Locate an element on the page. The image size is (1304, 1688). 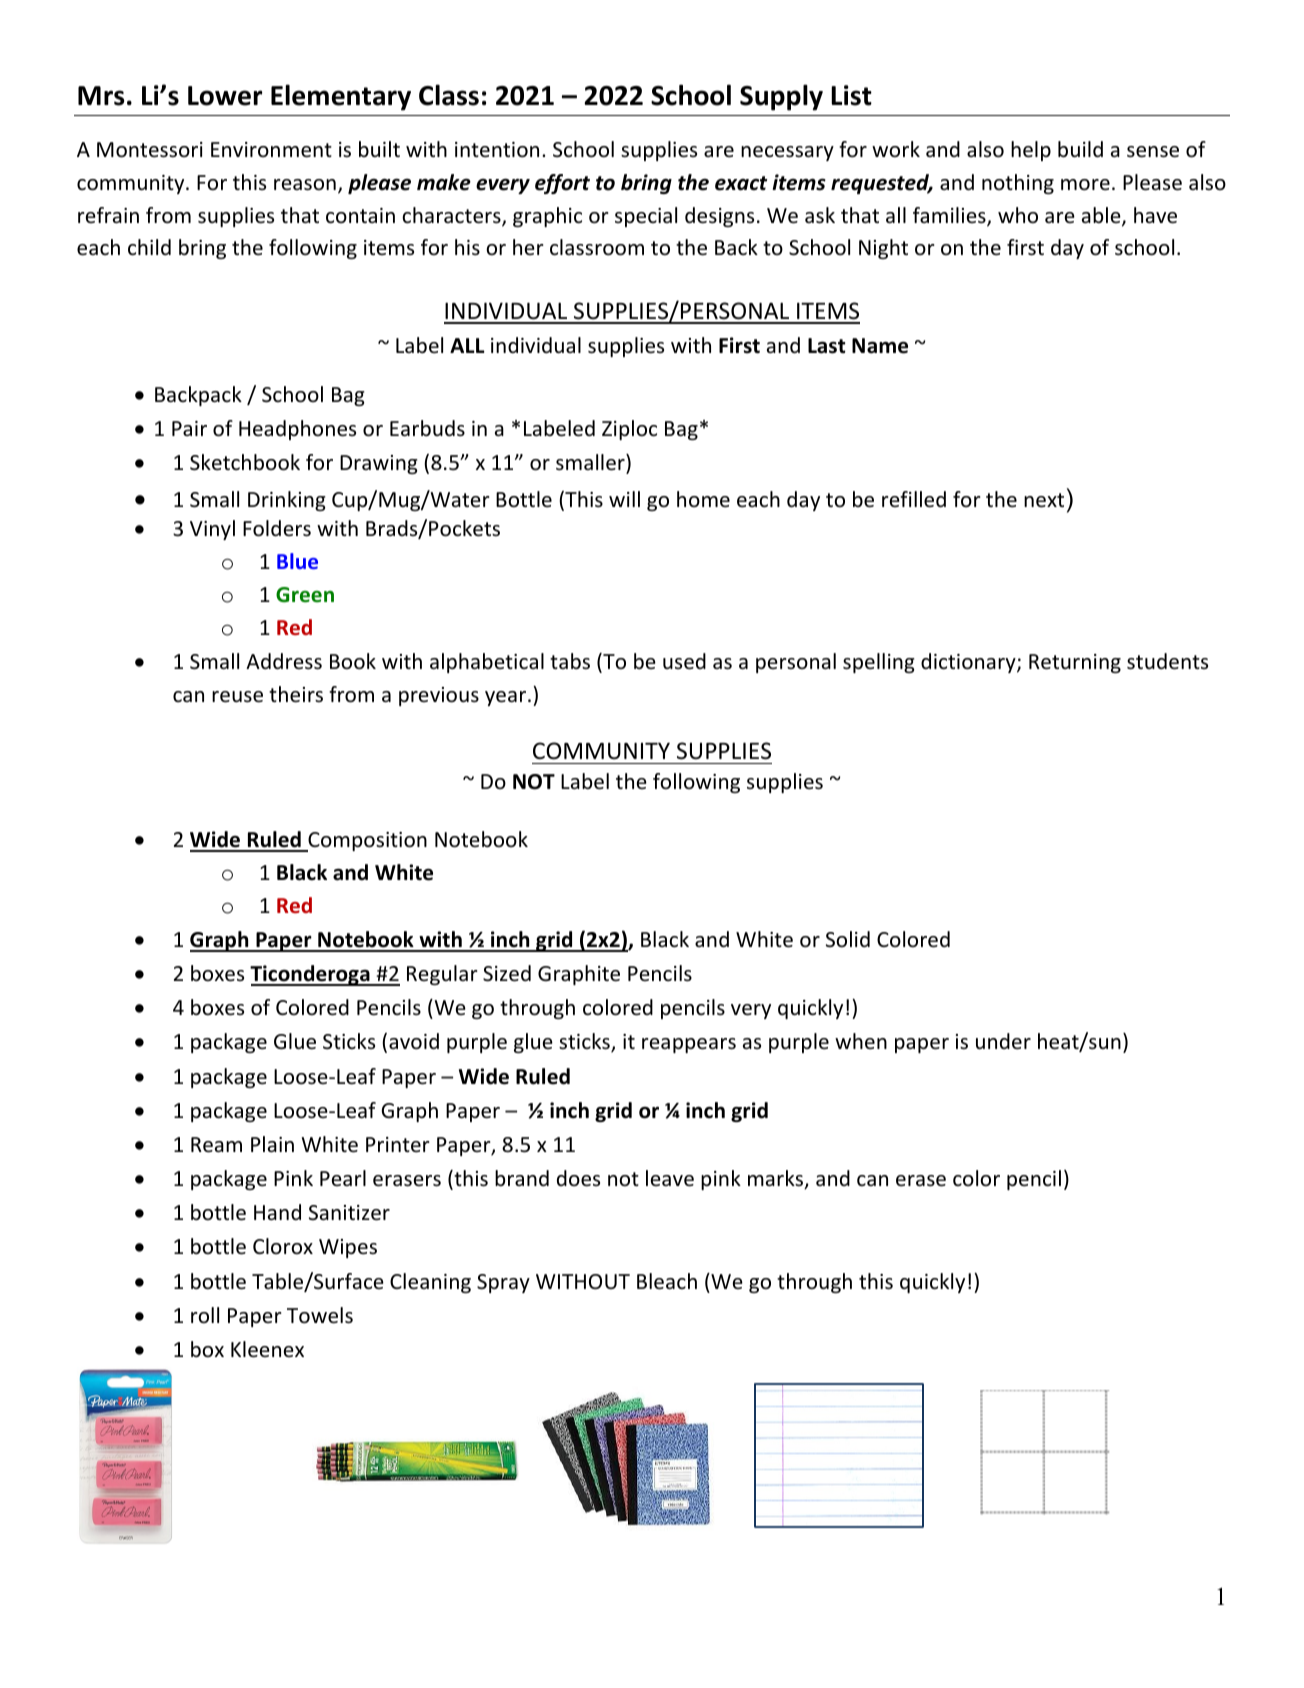
refilled is located at coordinates (914, 499).
